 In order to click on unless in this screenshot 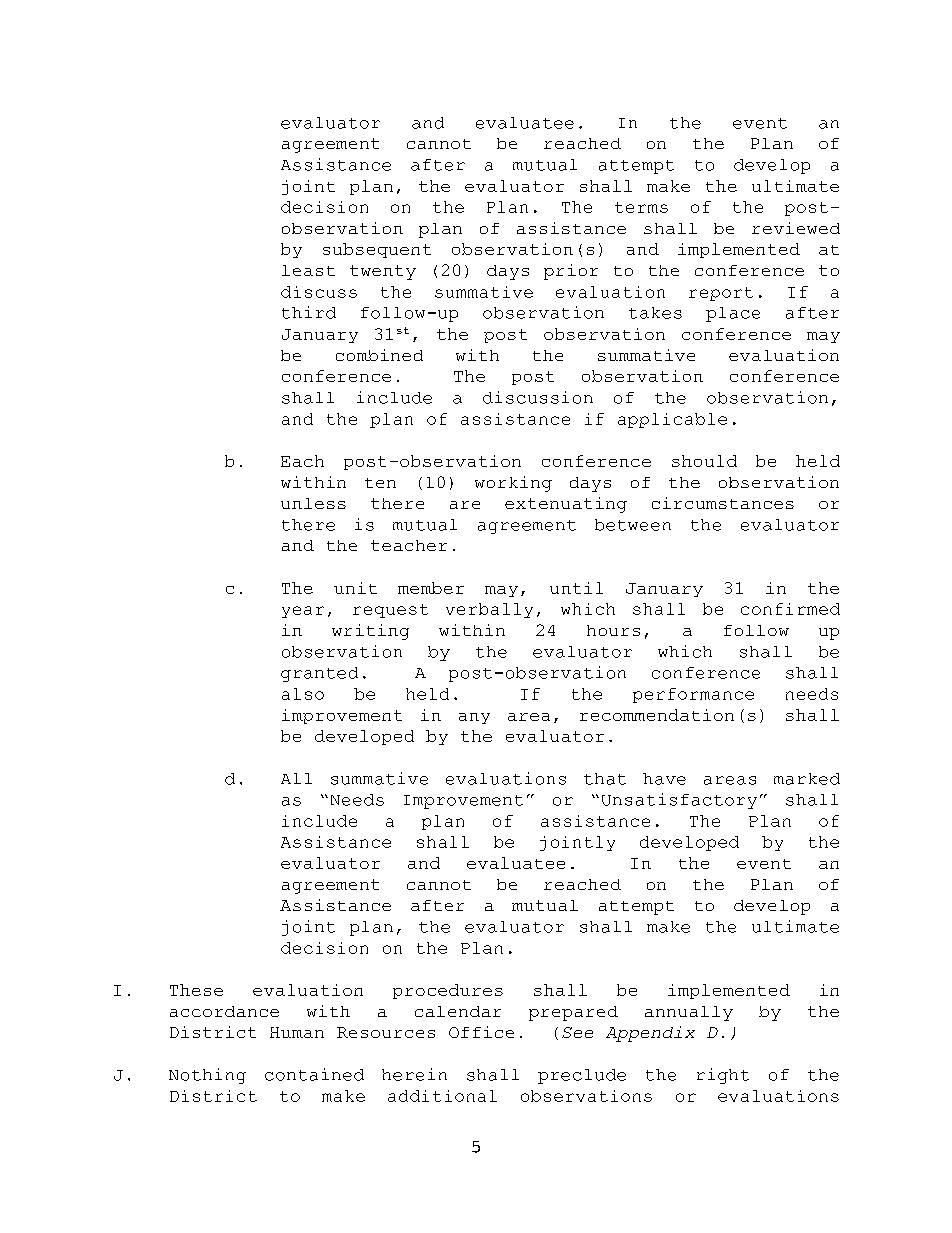, I will do `click(313, 503)`.
